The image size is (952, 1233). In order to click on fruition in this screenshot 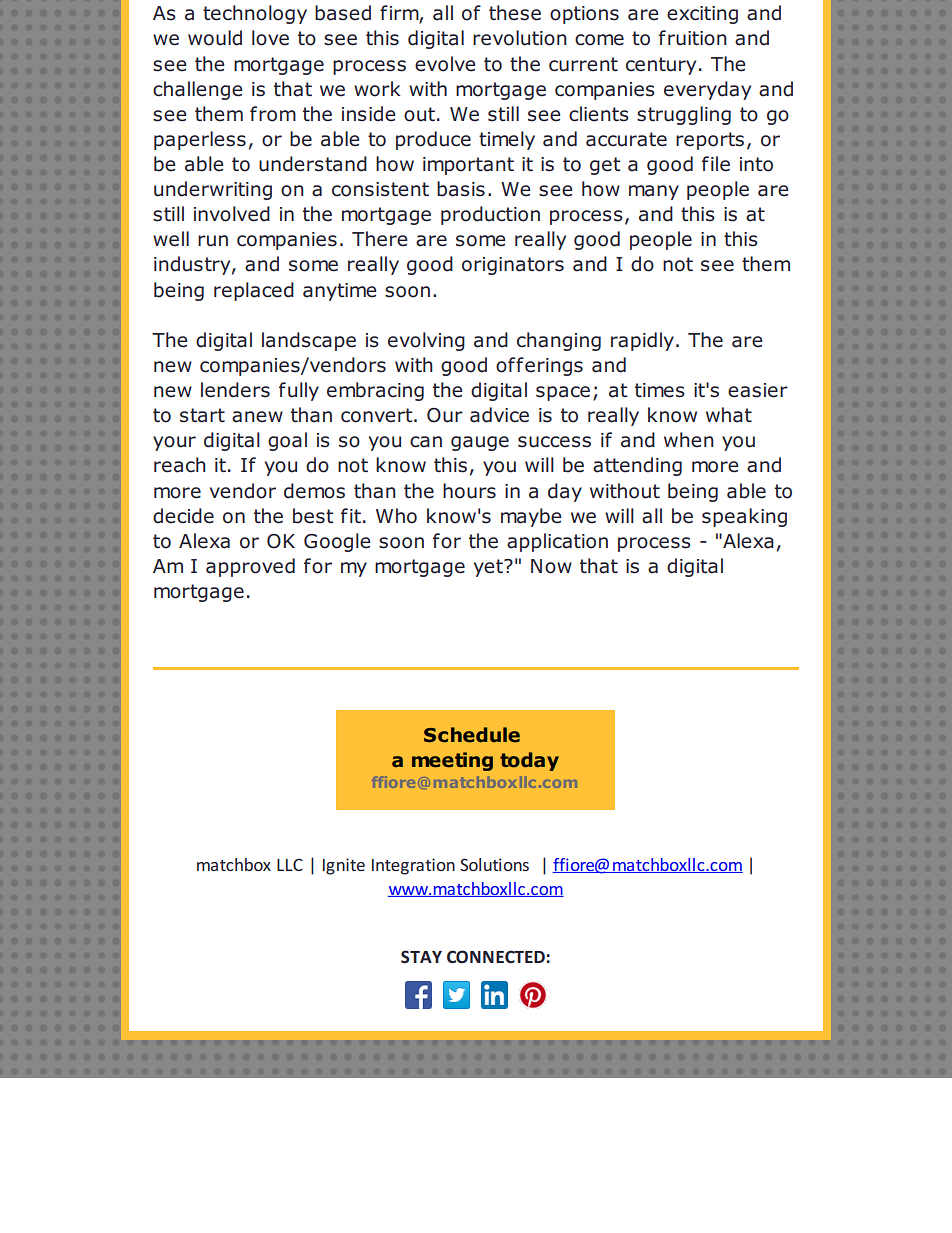, I will do `click(693, 38)`.
